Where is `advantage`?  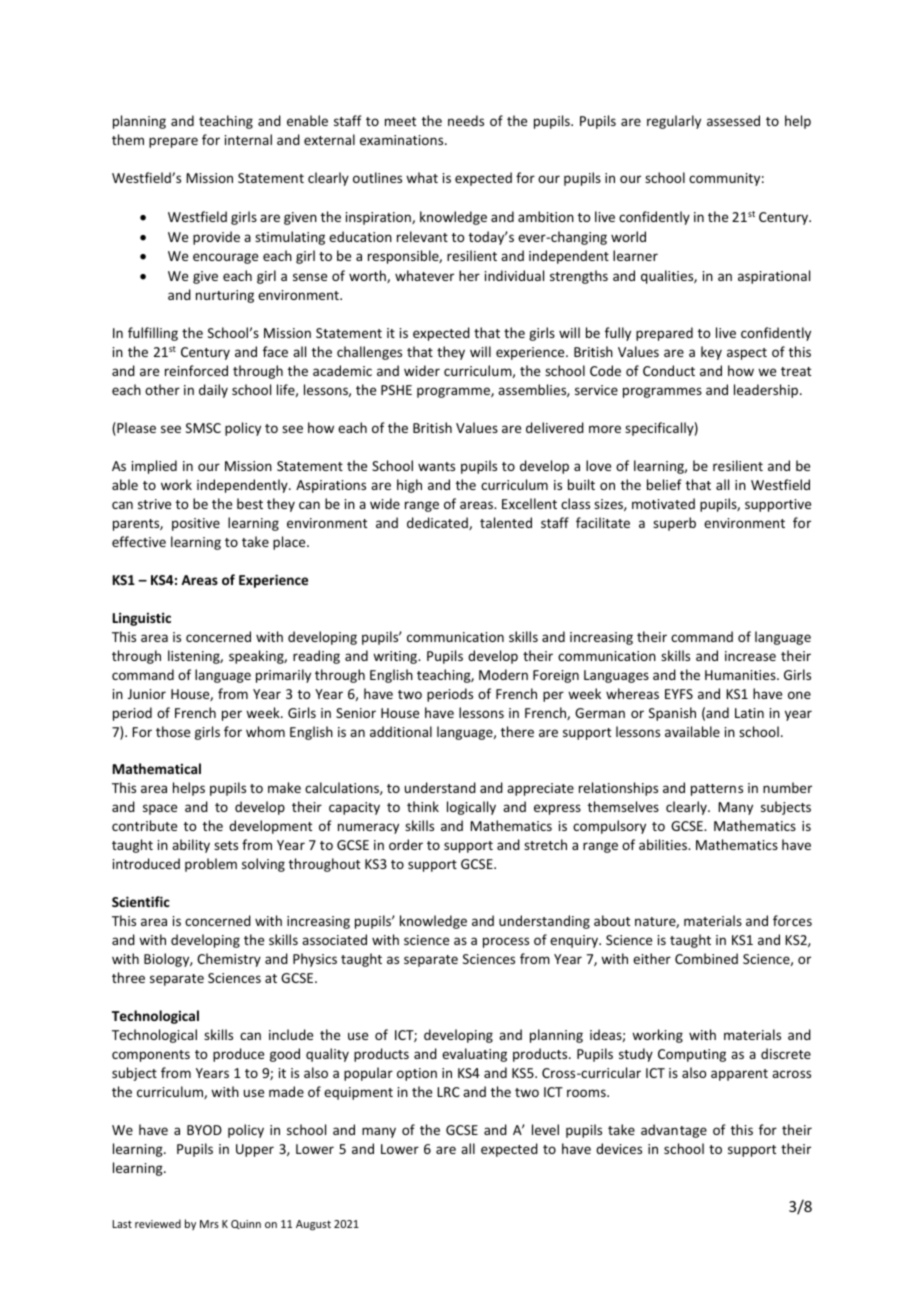 advantage is located at coordinates (674, 1131).
